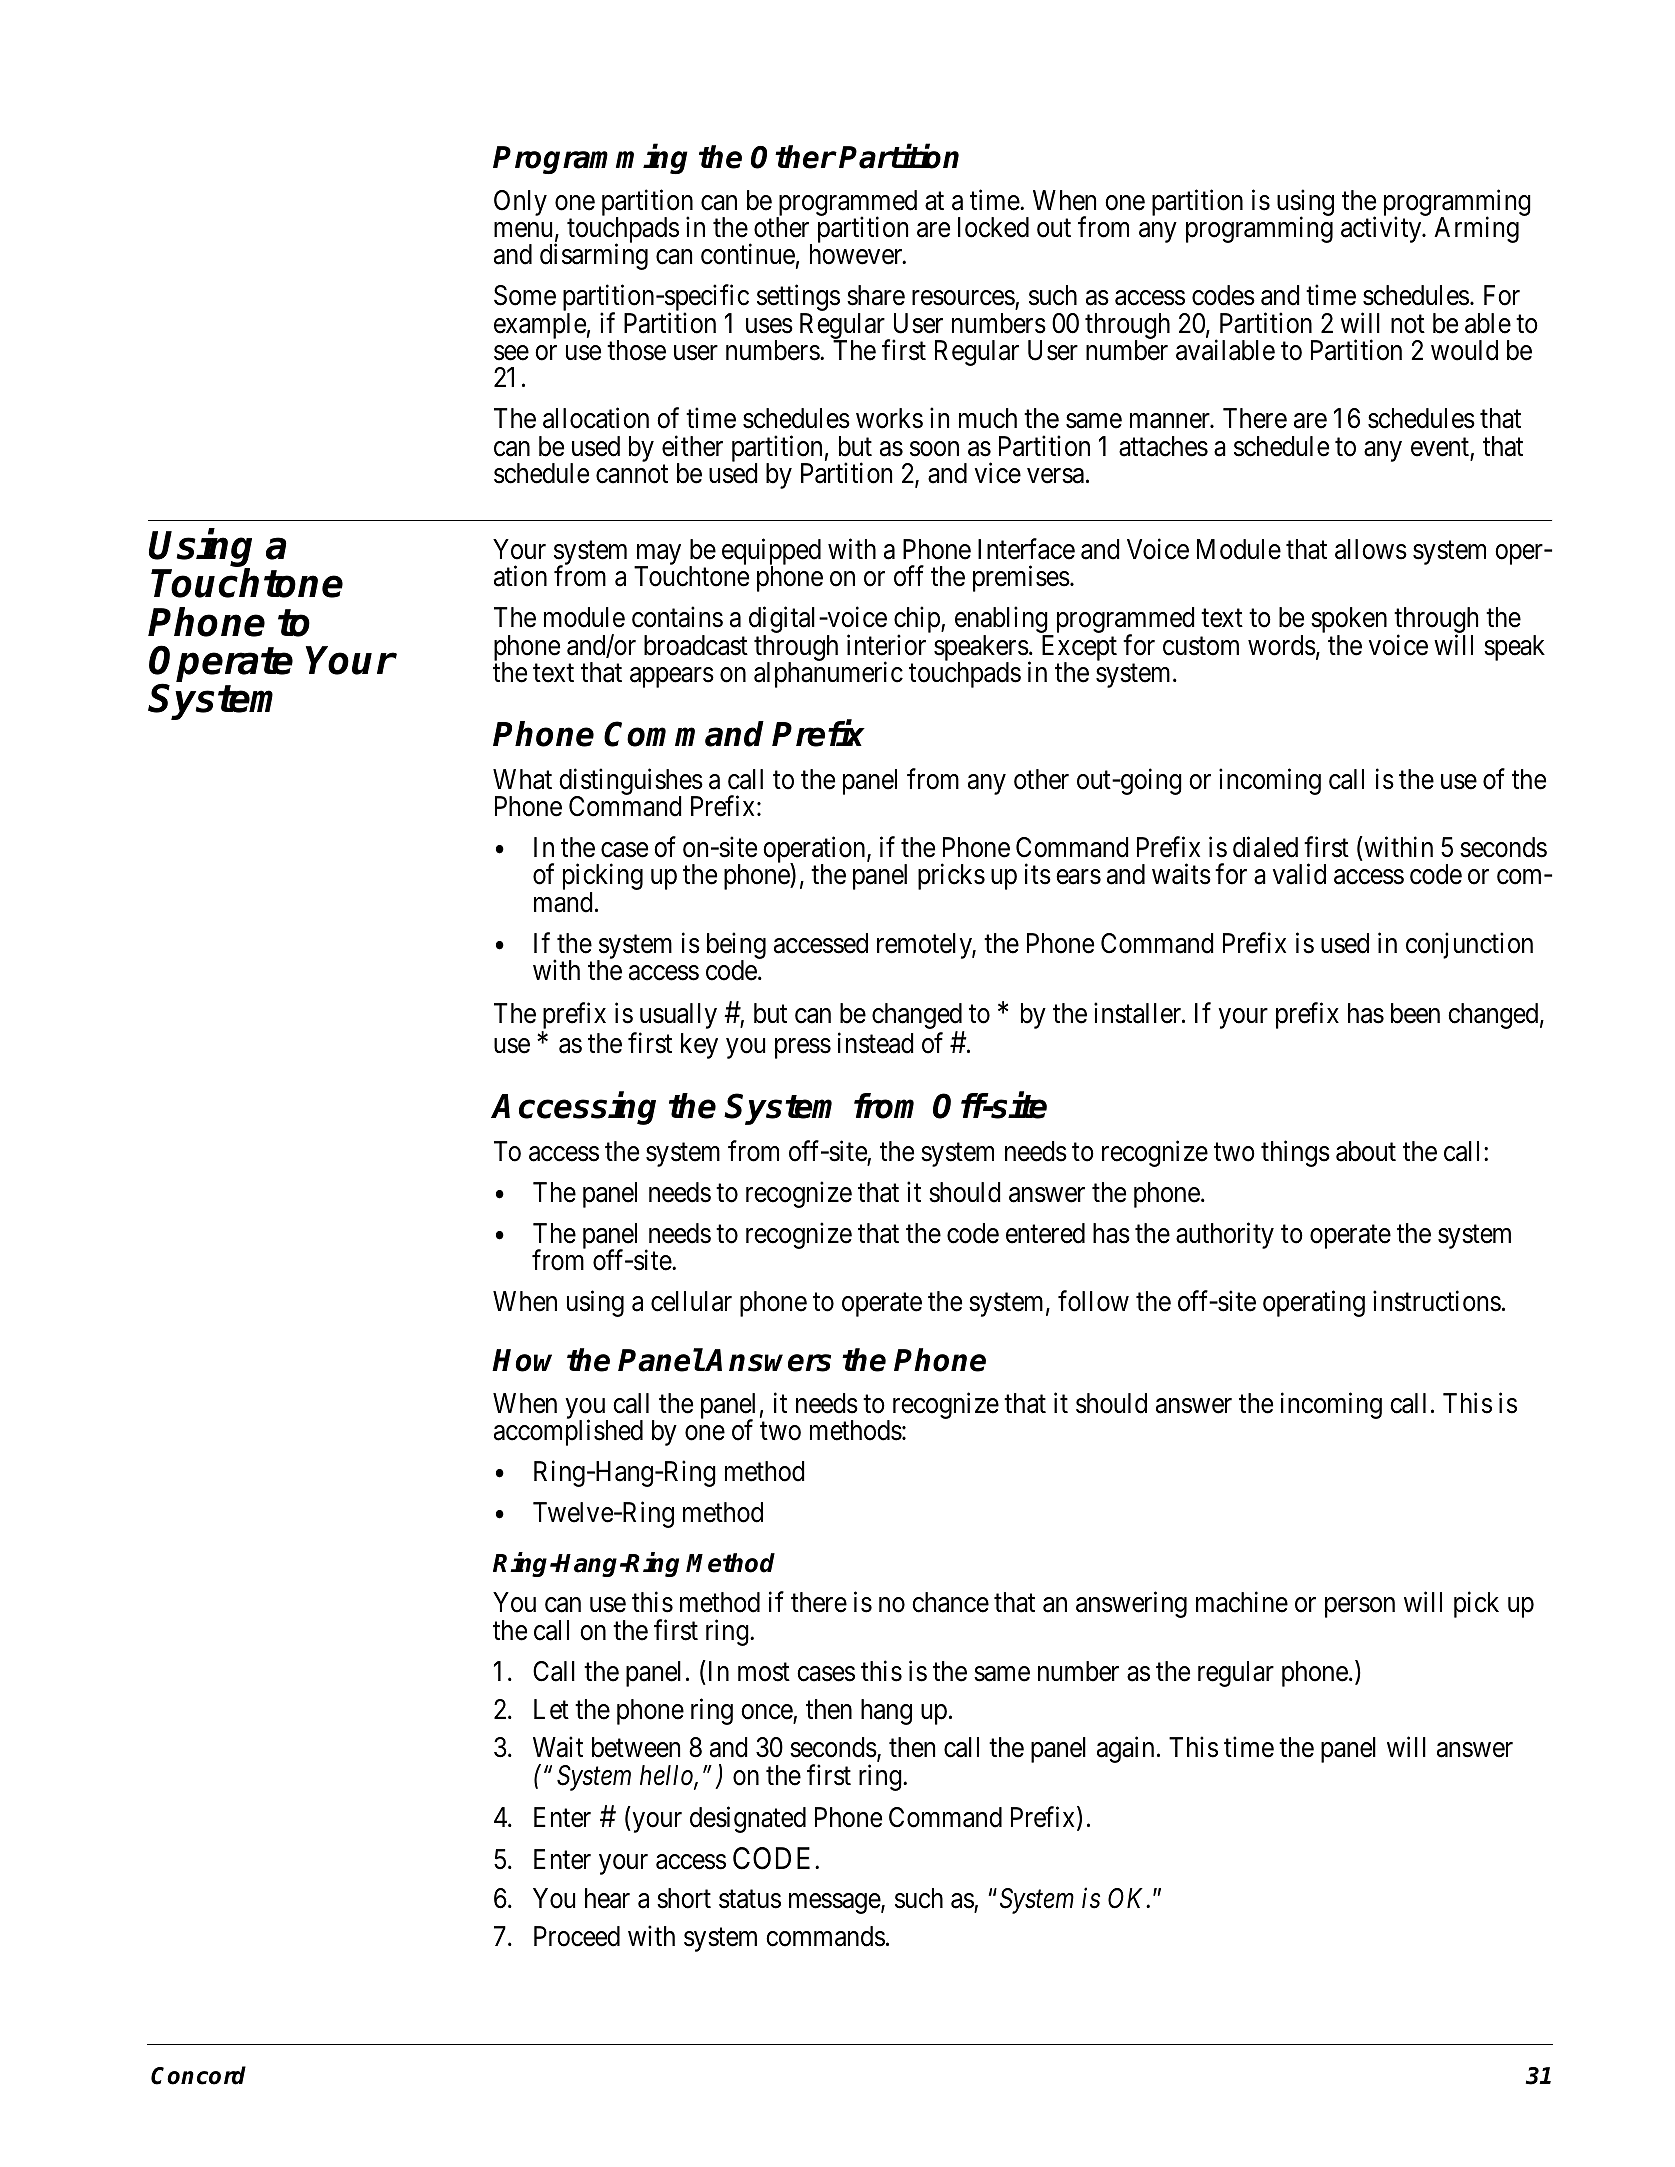  I want to click on locked, so click(993, 227).
